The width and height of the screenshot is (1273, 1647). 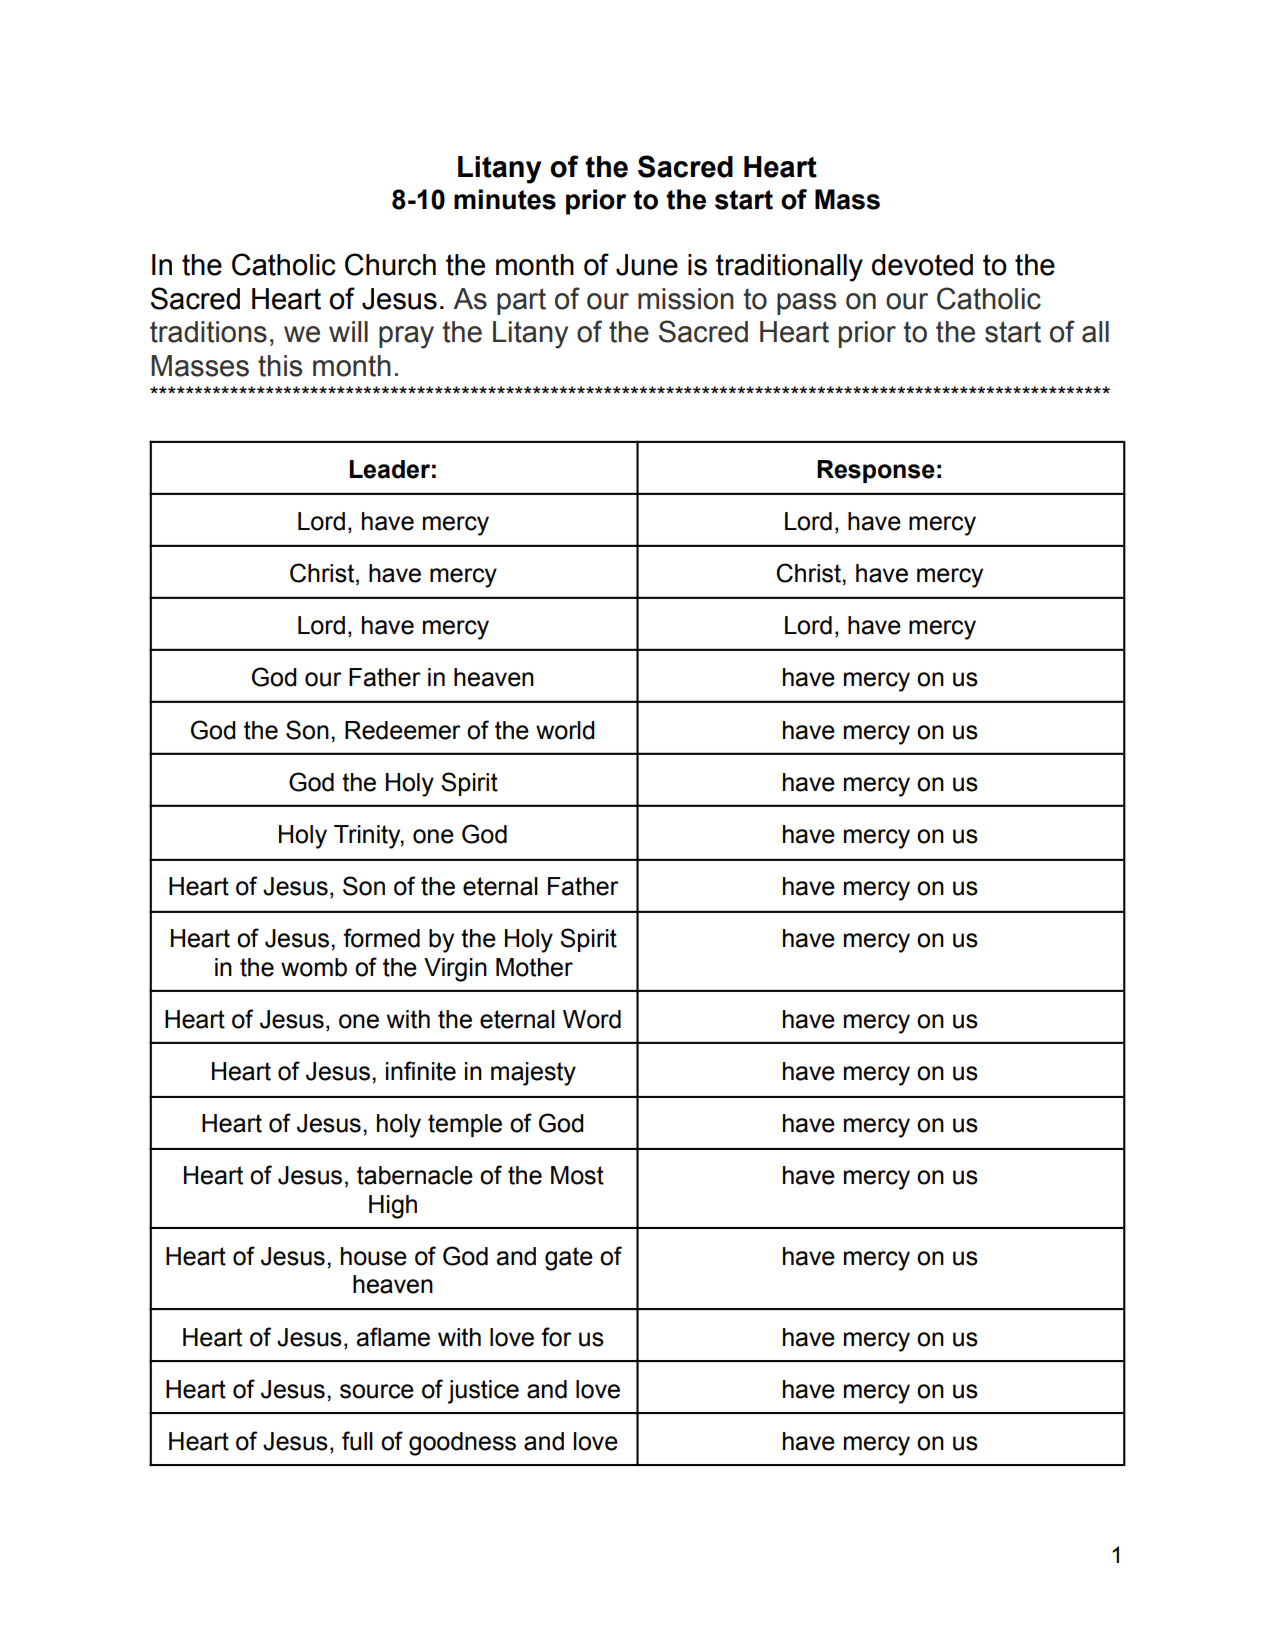 What do you see at coordinates (505, 199) in the screenshot?
I see `minutes` at bounding box center [505, 199].
